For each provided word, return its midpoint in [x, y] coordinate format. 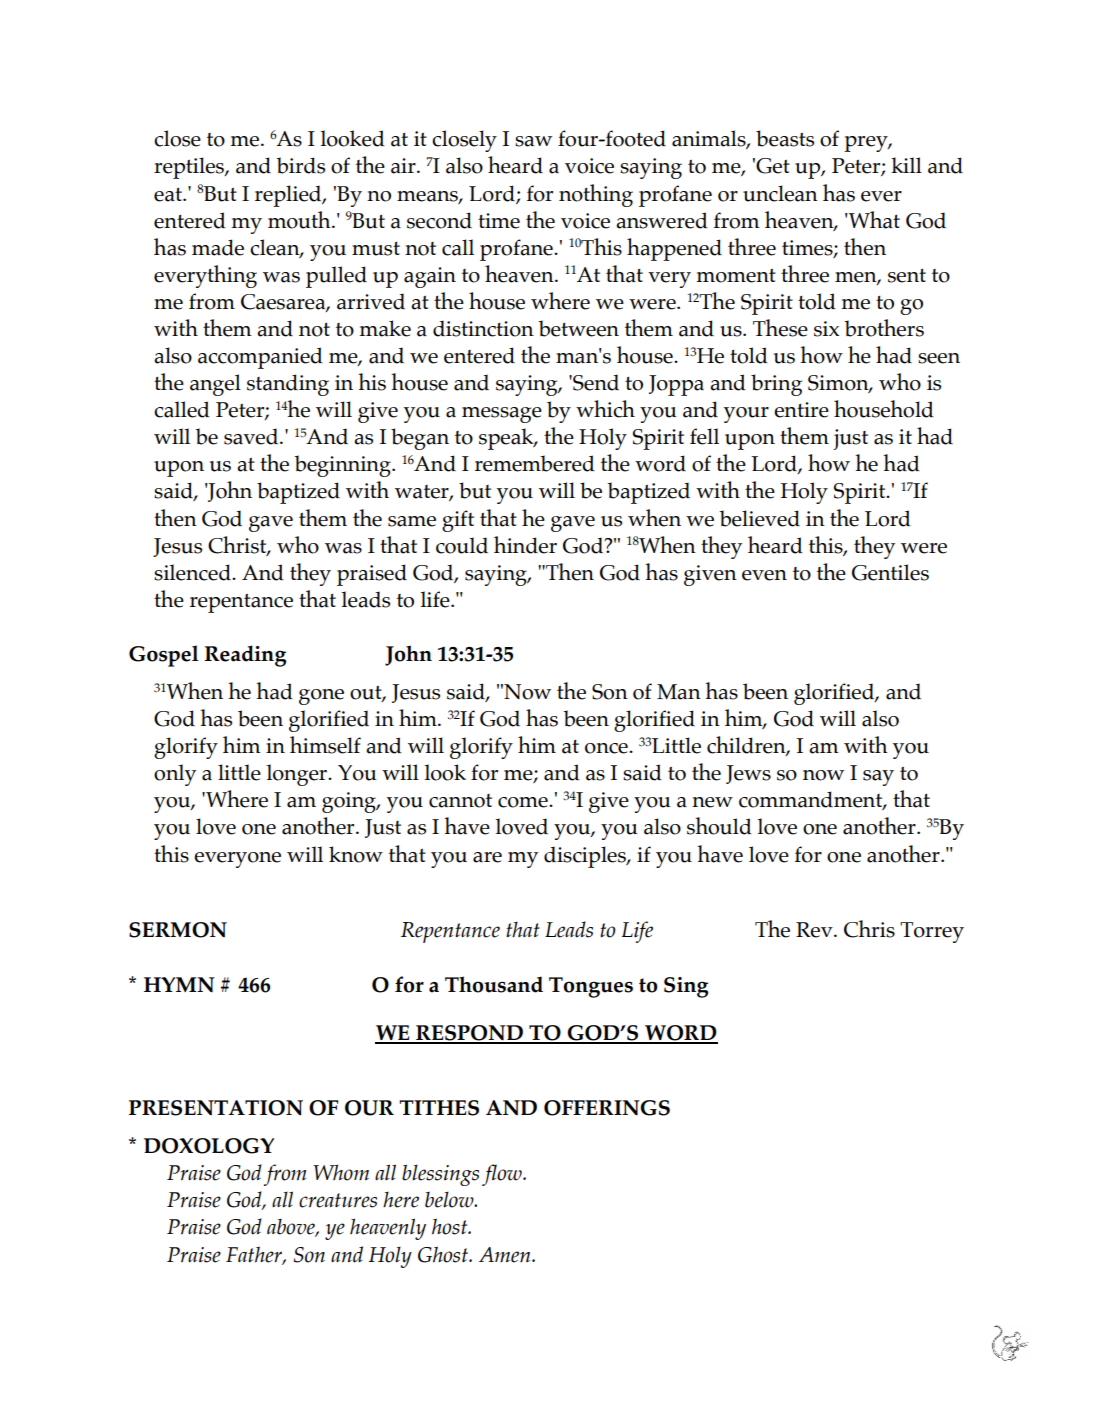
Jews [748, 774]
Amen [506, 1255]
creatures [338, 1200]
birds [300, 165]
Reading [245, 656]
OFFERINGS [607, 1108]
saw [533, 141]
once [607, 748]
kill [906, 165]
